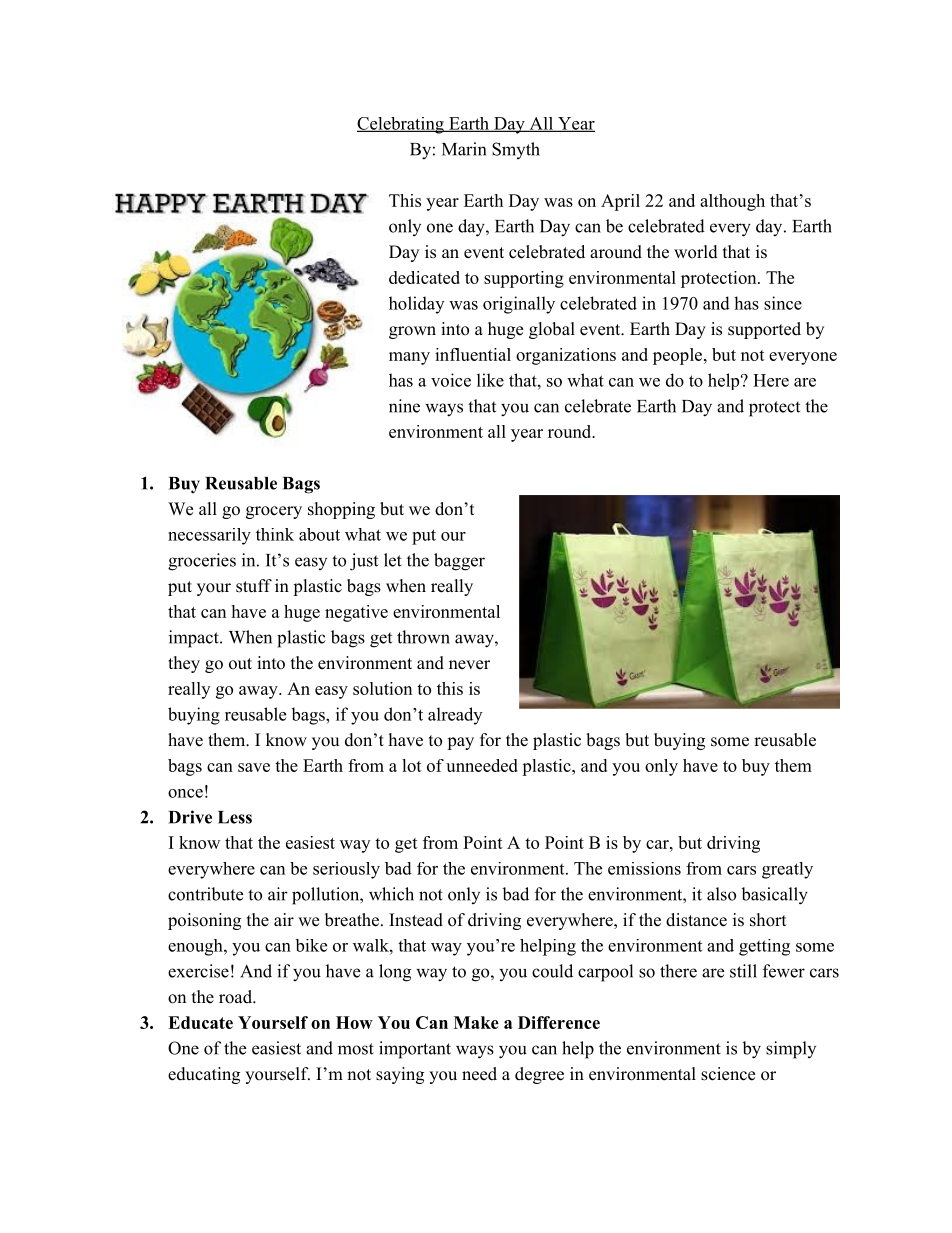 Image resolution: width=952 pixels, height=1233 pixels. Describe the element at coordinates (274, 512) in the document. I see `grocery` at that location.
